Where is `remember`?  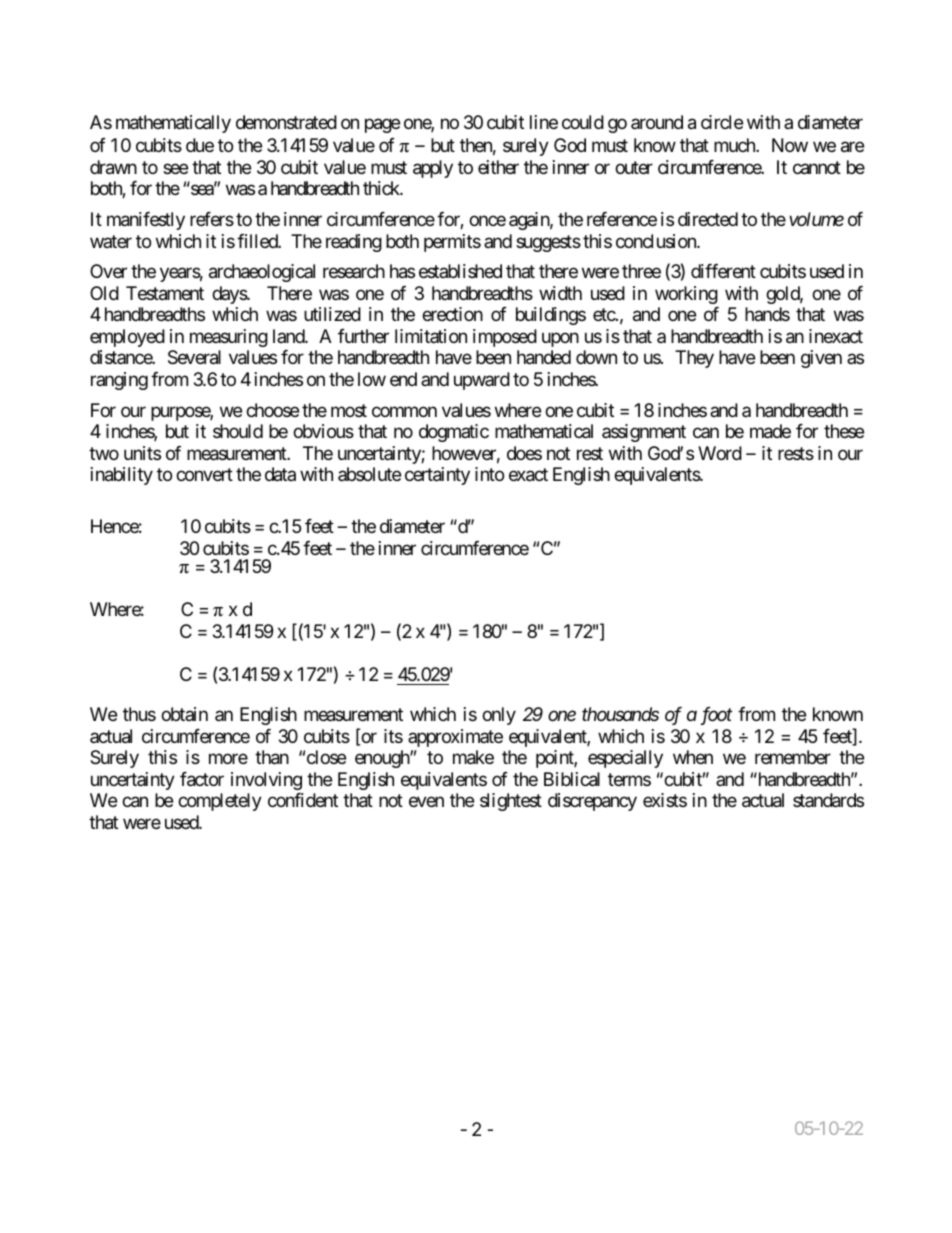 remember is located at coordinates (793, 757).
